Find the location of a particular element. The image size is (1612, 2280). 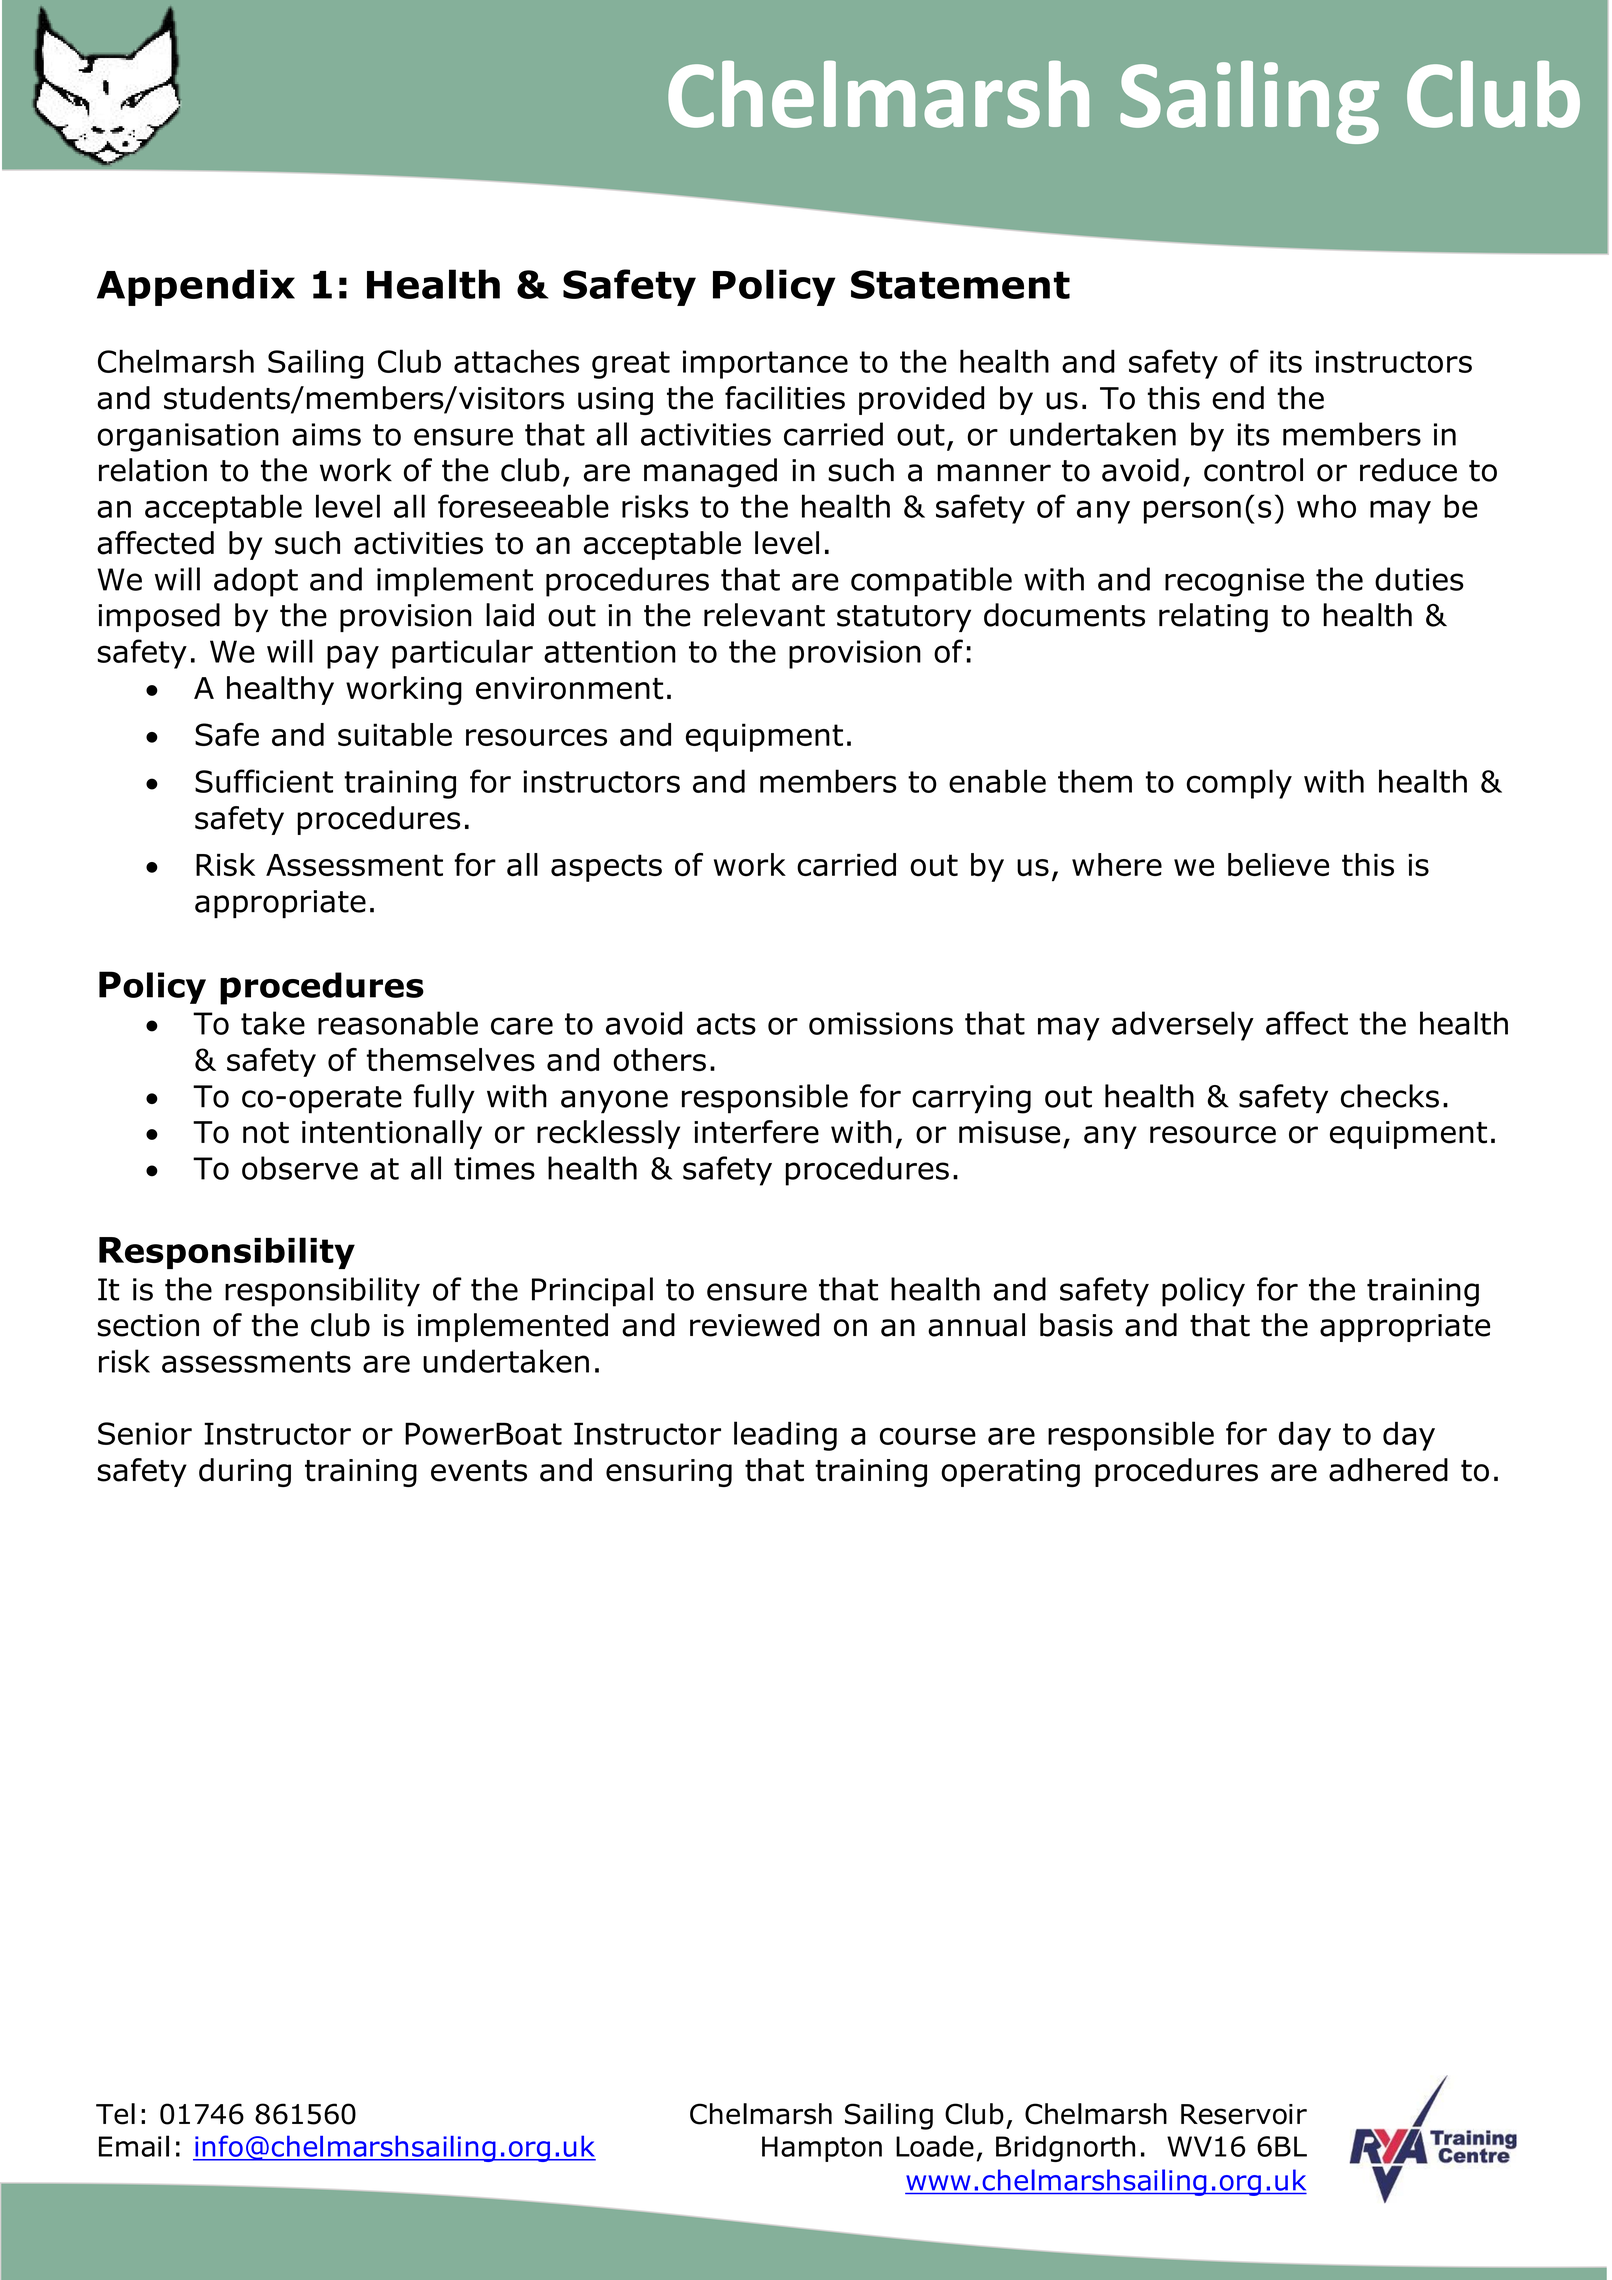

control is located at coordinates (1253, 470).
